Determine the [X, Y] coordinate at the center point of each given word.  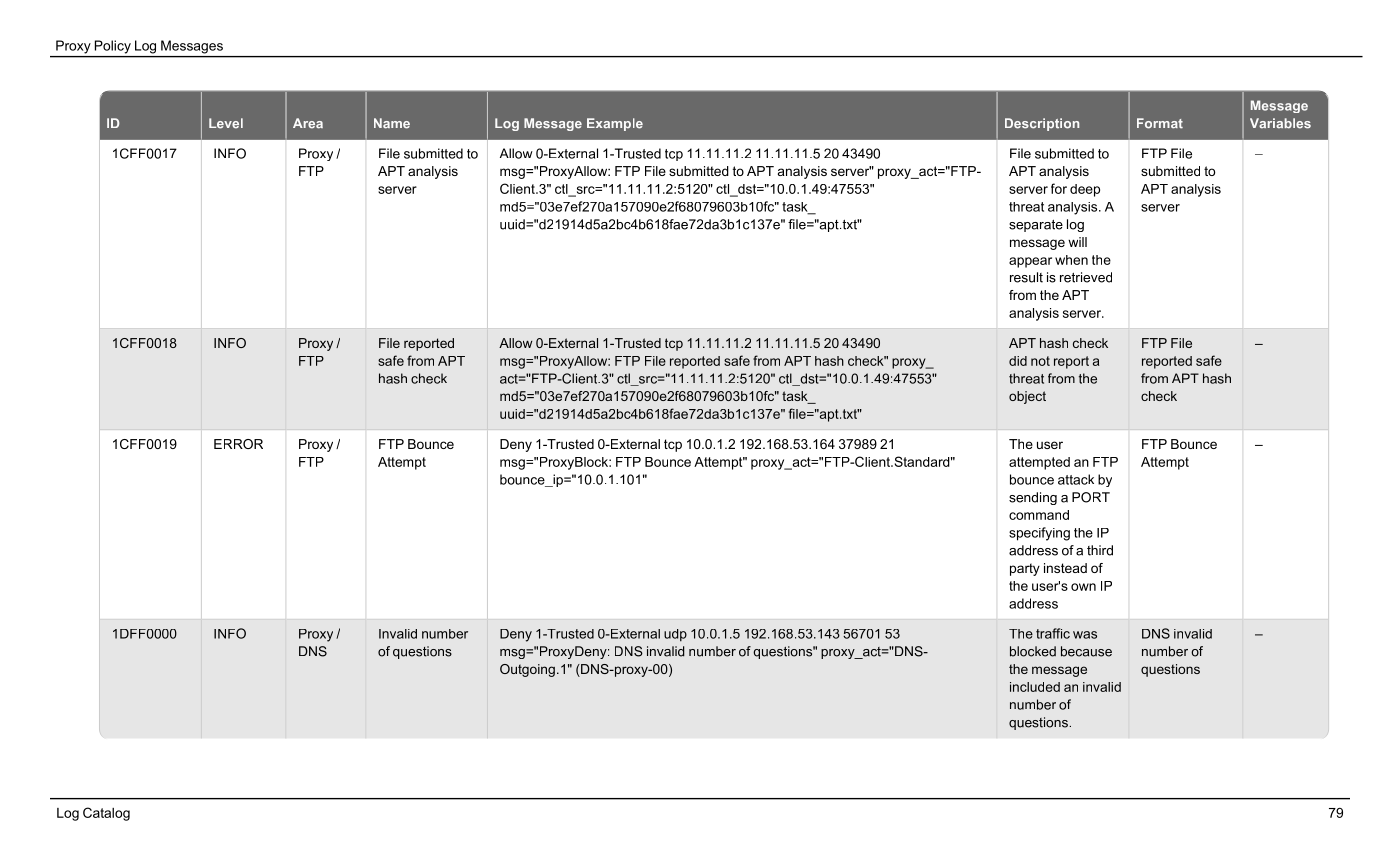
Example [615, 124]
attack [1076, 479]
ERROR [238, 444]
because [1086, 651]
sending [1033, 498]
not [1040, 361]
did [1018, 361]
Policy [113, 47]
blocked [1033, 651]
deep [1085, 190]
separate [1036, 226]
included [1035, 687]
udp [675, 635]
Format [1160, 123]
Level [226, 123]
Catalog [106, 814]
